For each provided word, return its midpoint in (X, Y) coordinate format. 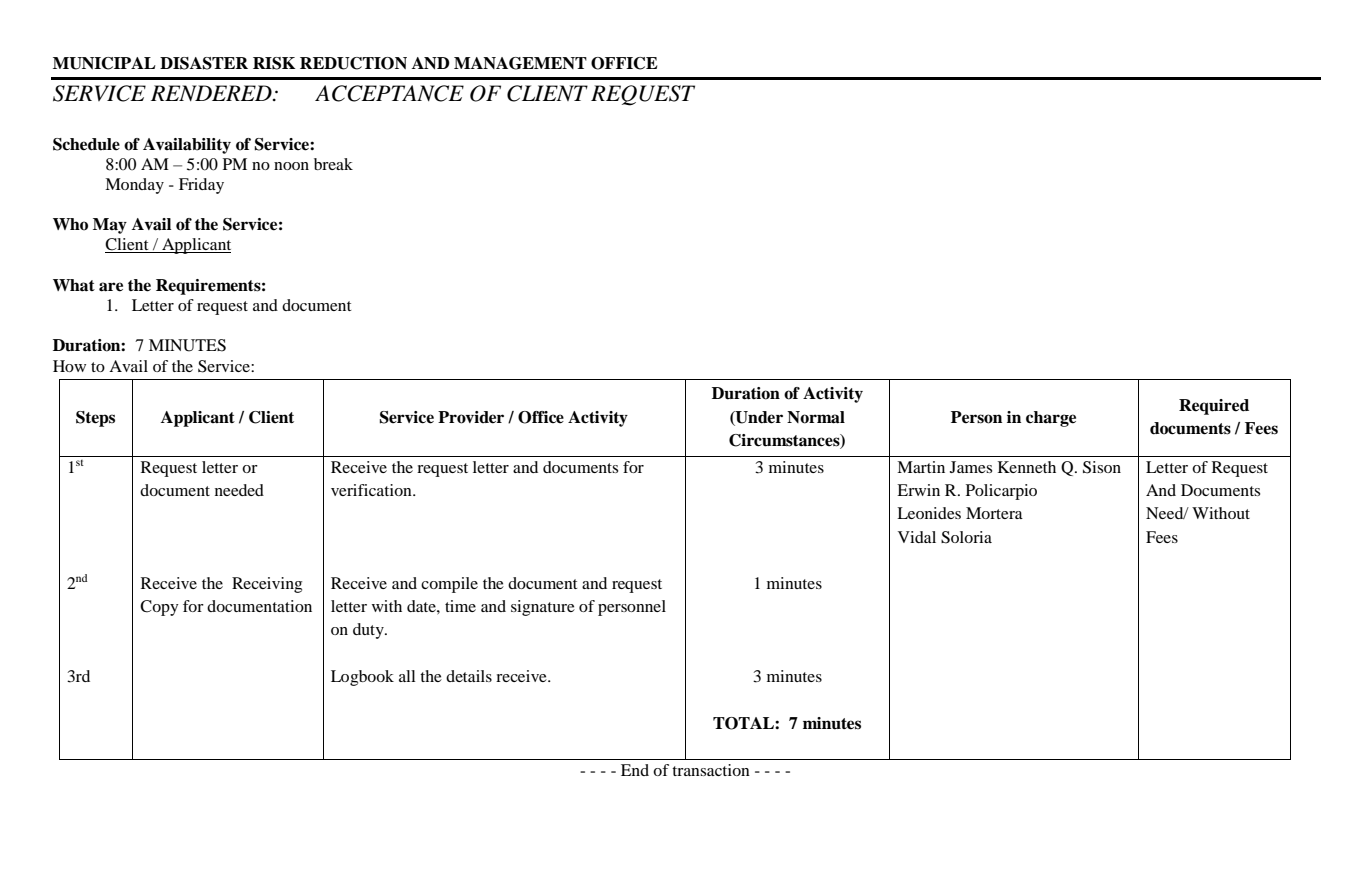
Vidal (917, 537)
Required (1214, 407)
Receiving (267, 585)
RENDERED (212, 93)
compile (449, 585)
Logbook (362, 678)
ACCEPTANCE (389, 93)
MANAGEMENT (520, 63)
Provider (471, 417)
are (111, 287)
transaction (711, 770)
